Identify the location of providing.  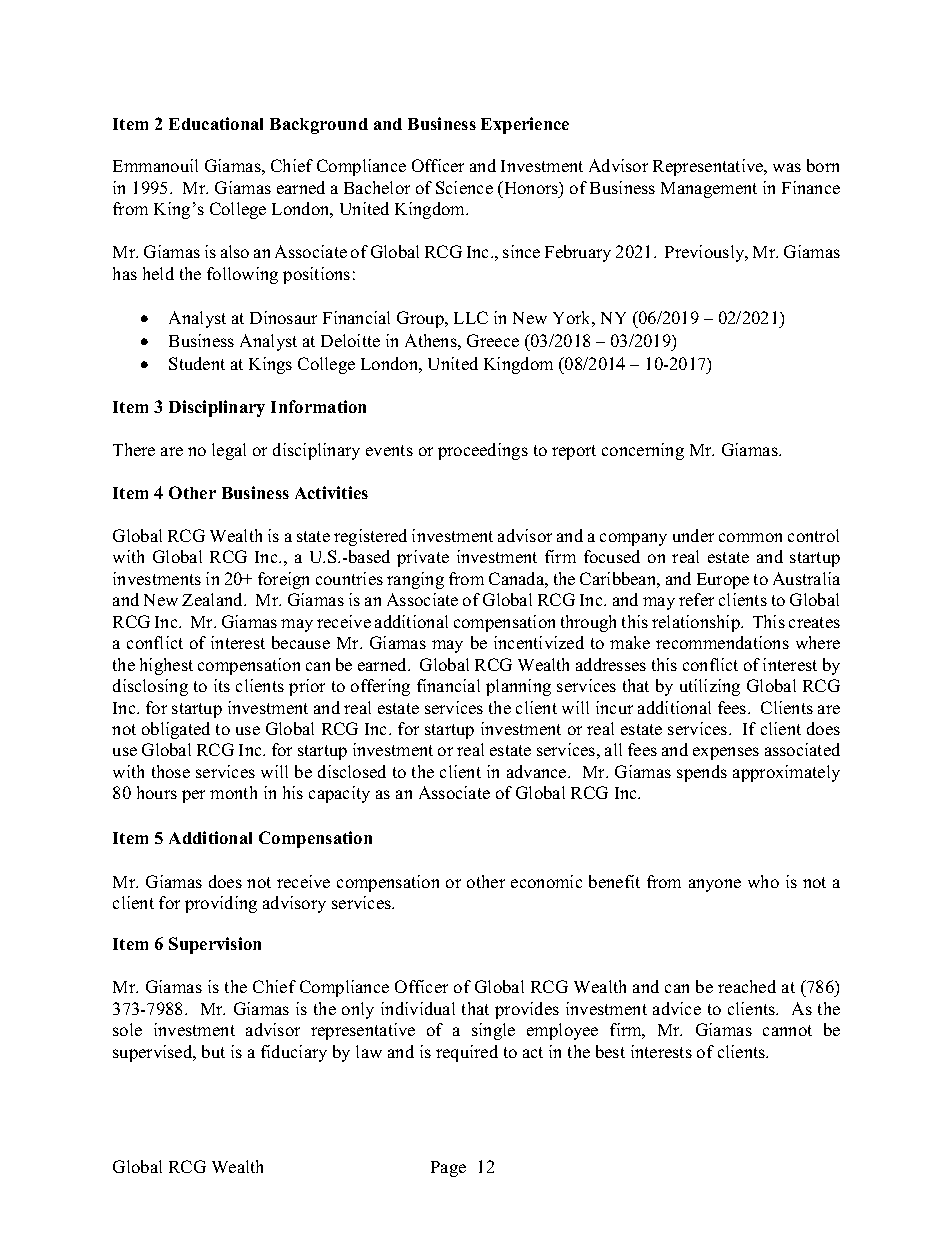
(221, 904).
